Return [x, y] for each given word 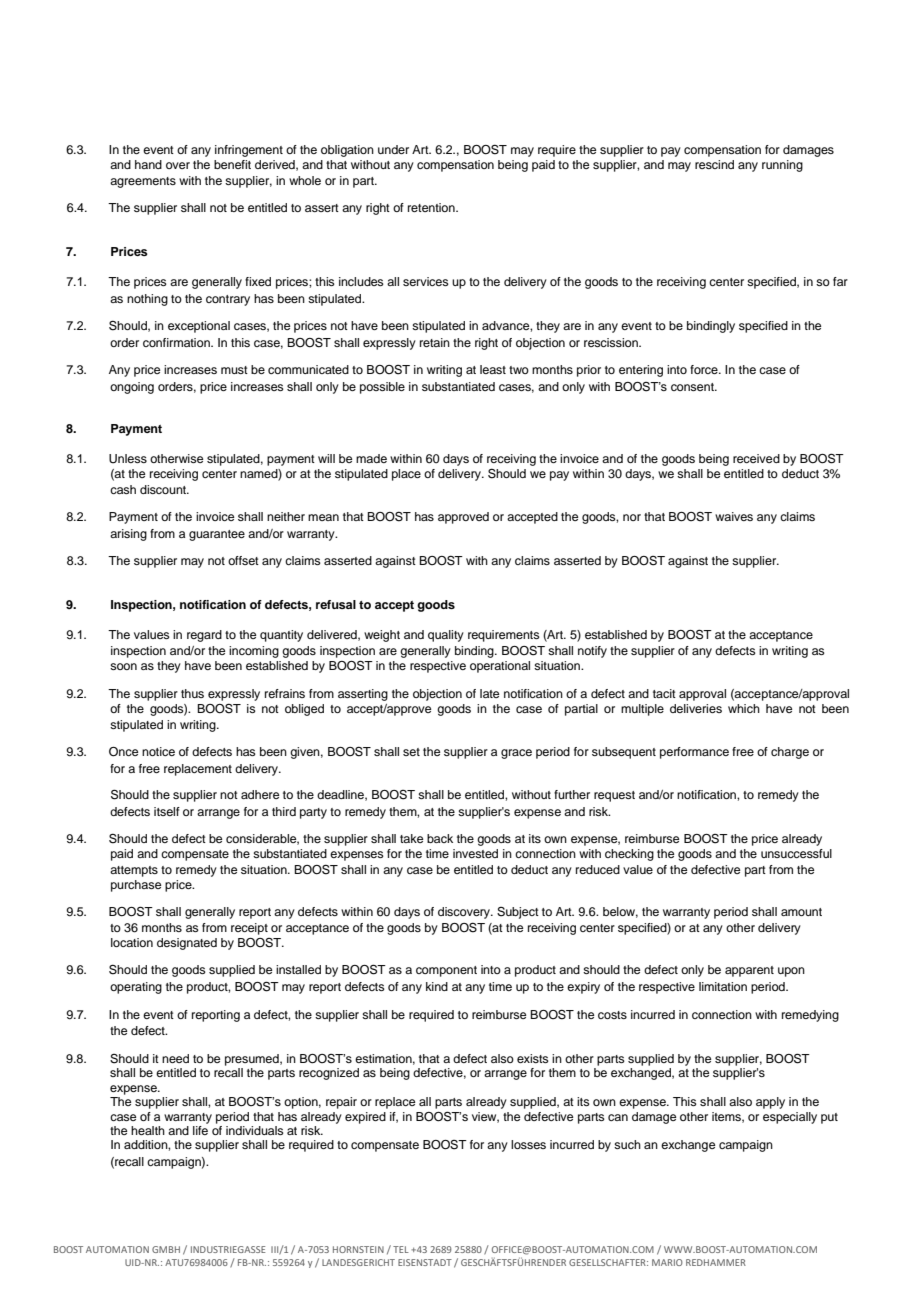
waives [734, 516]
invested [475, 853]
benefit [232, 164]
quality [446, 636]
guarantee [217, 535]
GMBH [166, 1249]
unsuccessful [796, 853]
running [782, 166]
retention [432, 207]
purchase [136, 886]
